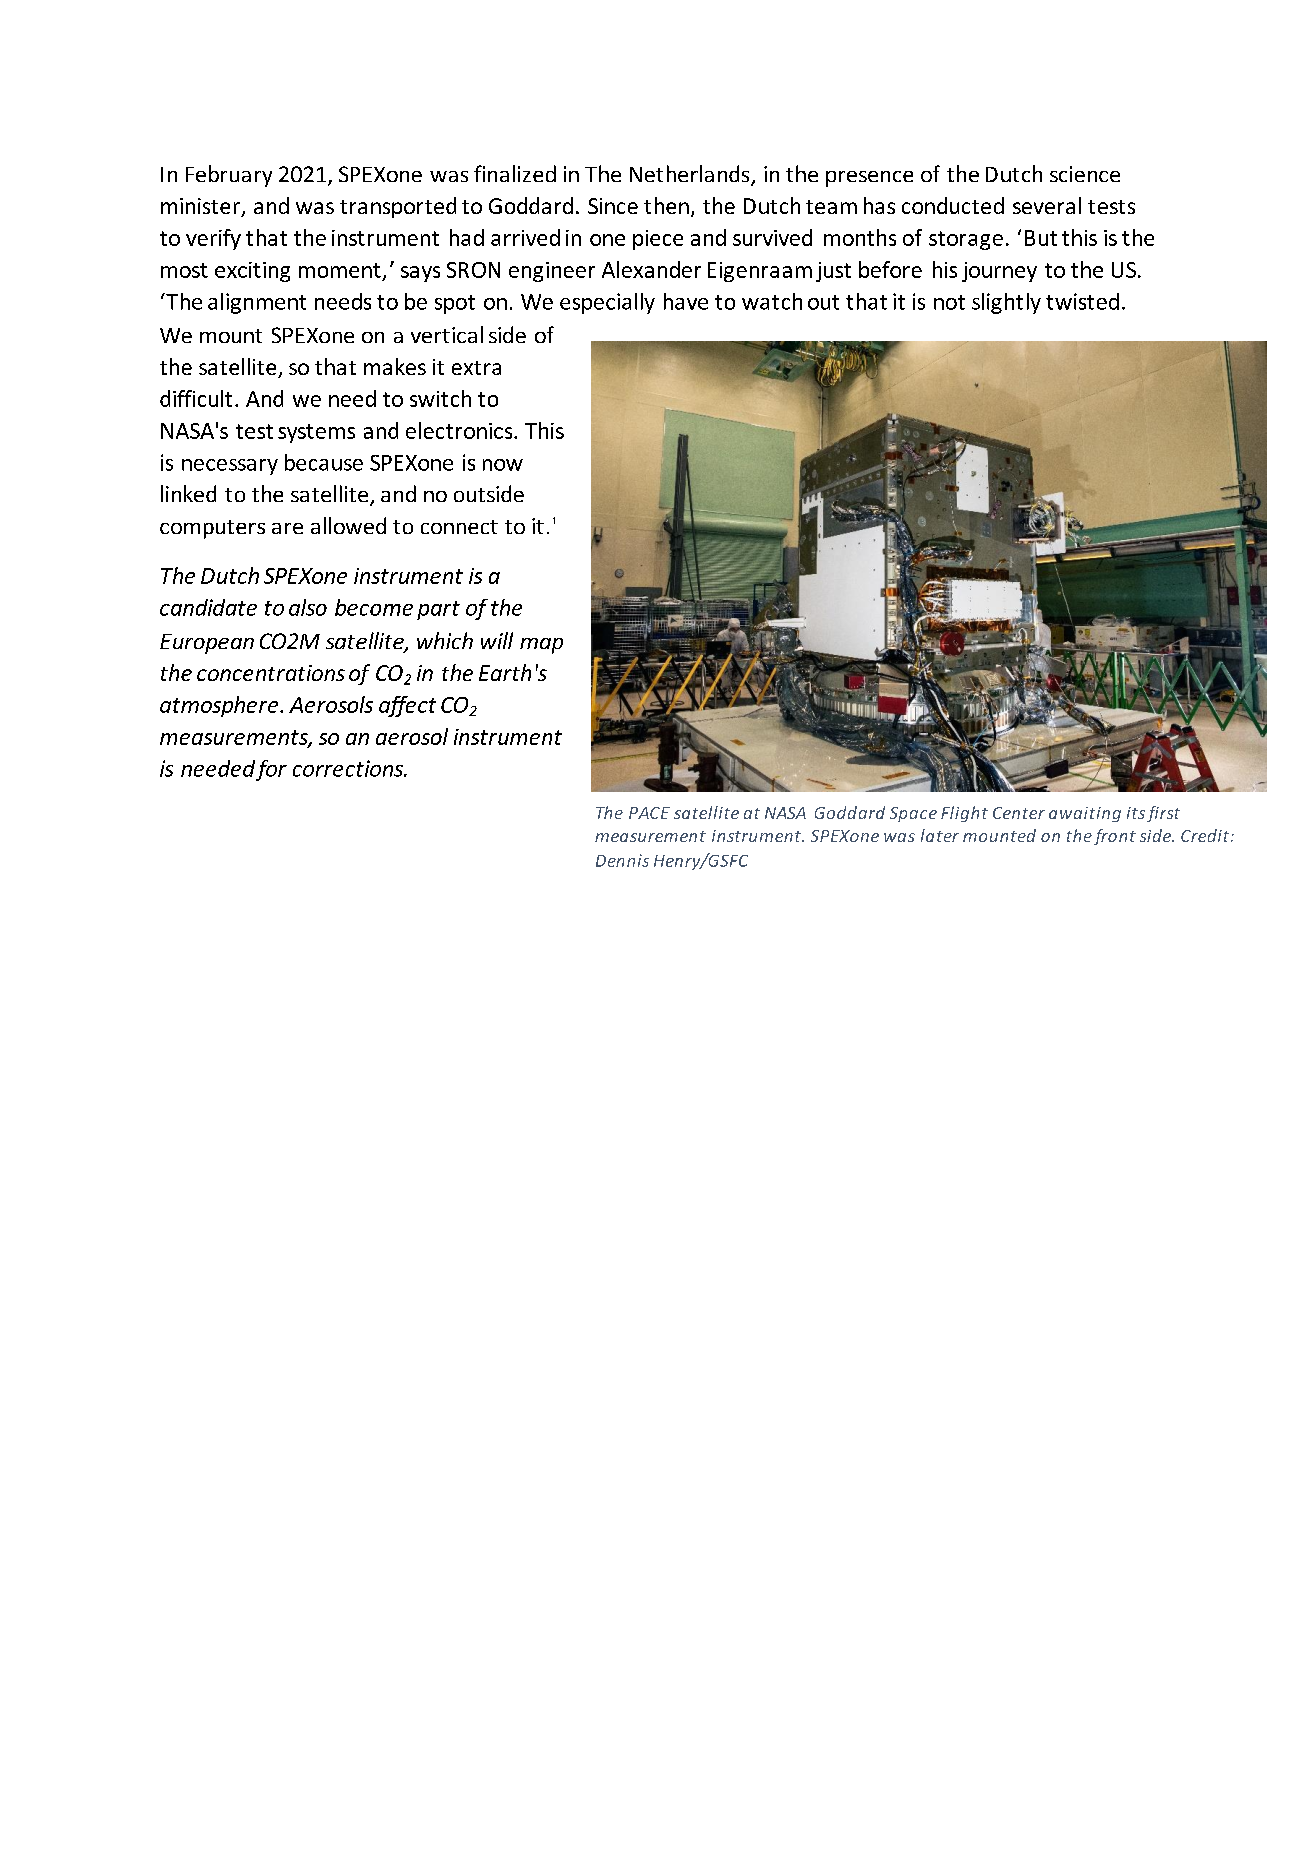 The image size is (1315, 1859). What do you see at coordinates (229, 176) in the page?
I see `February` at bounding box center [229, 176].
